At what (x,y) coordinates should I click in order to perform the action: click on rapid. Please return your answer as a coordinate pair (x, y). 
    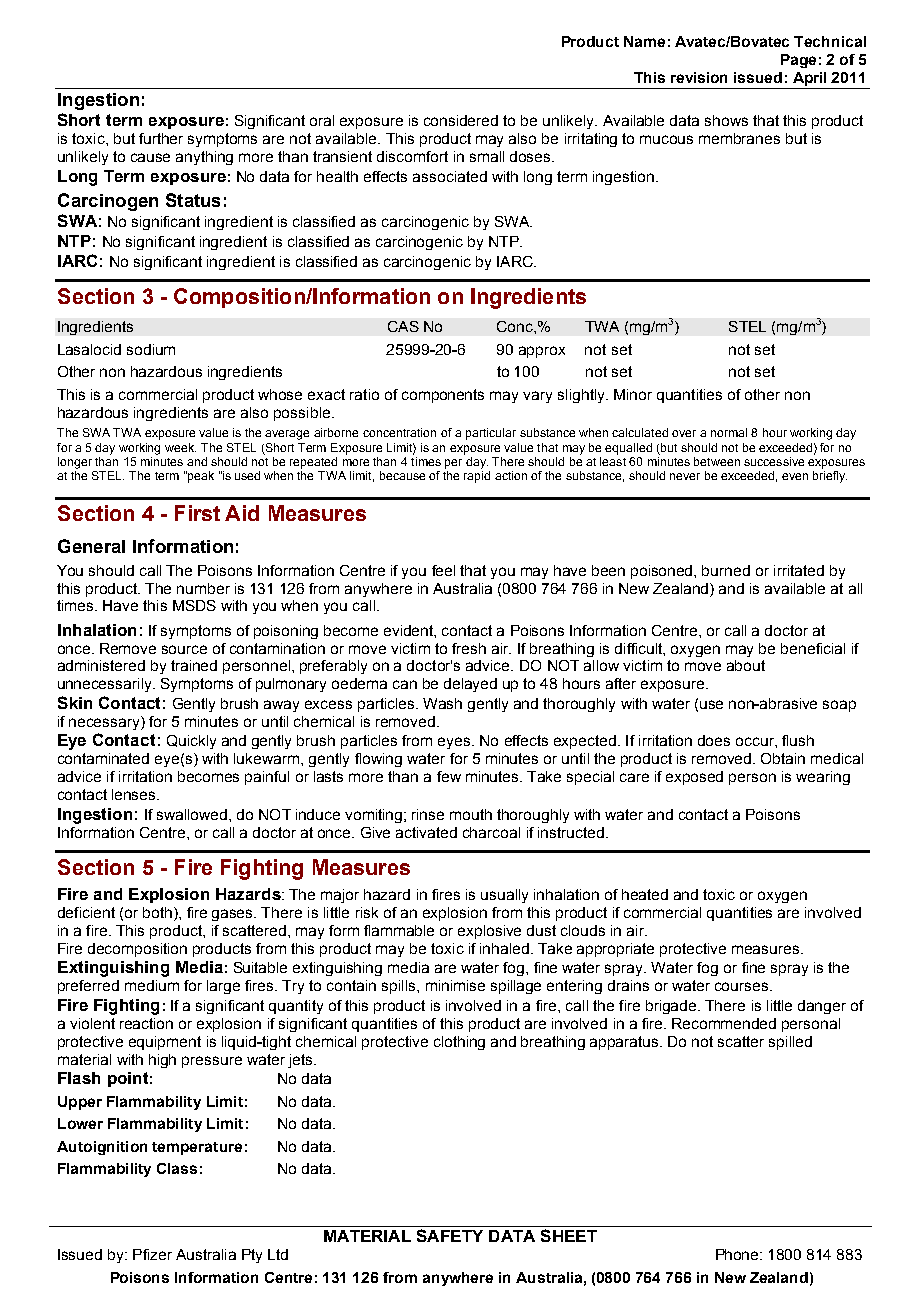
    Looking at the image, I should click on (477, 477).
